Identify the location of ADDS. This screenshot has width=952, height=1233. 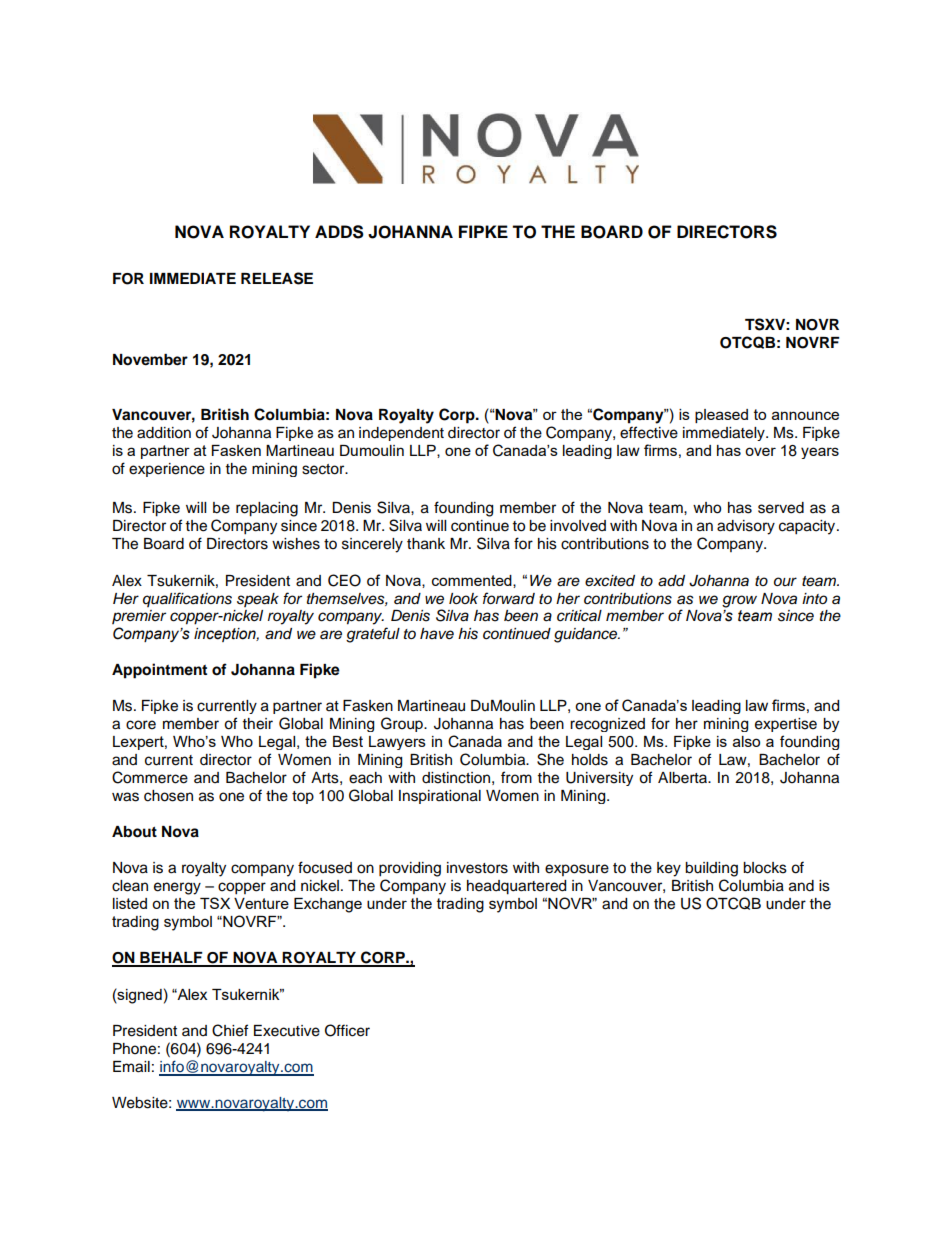
(339, 232).
